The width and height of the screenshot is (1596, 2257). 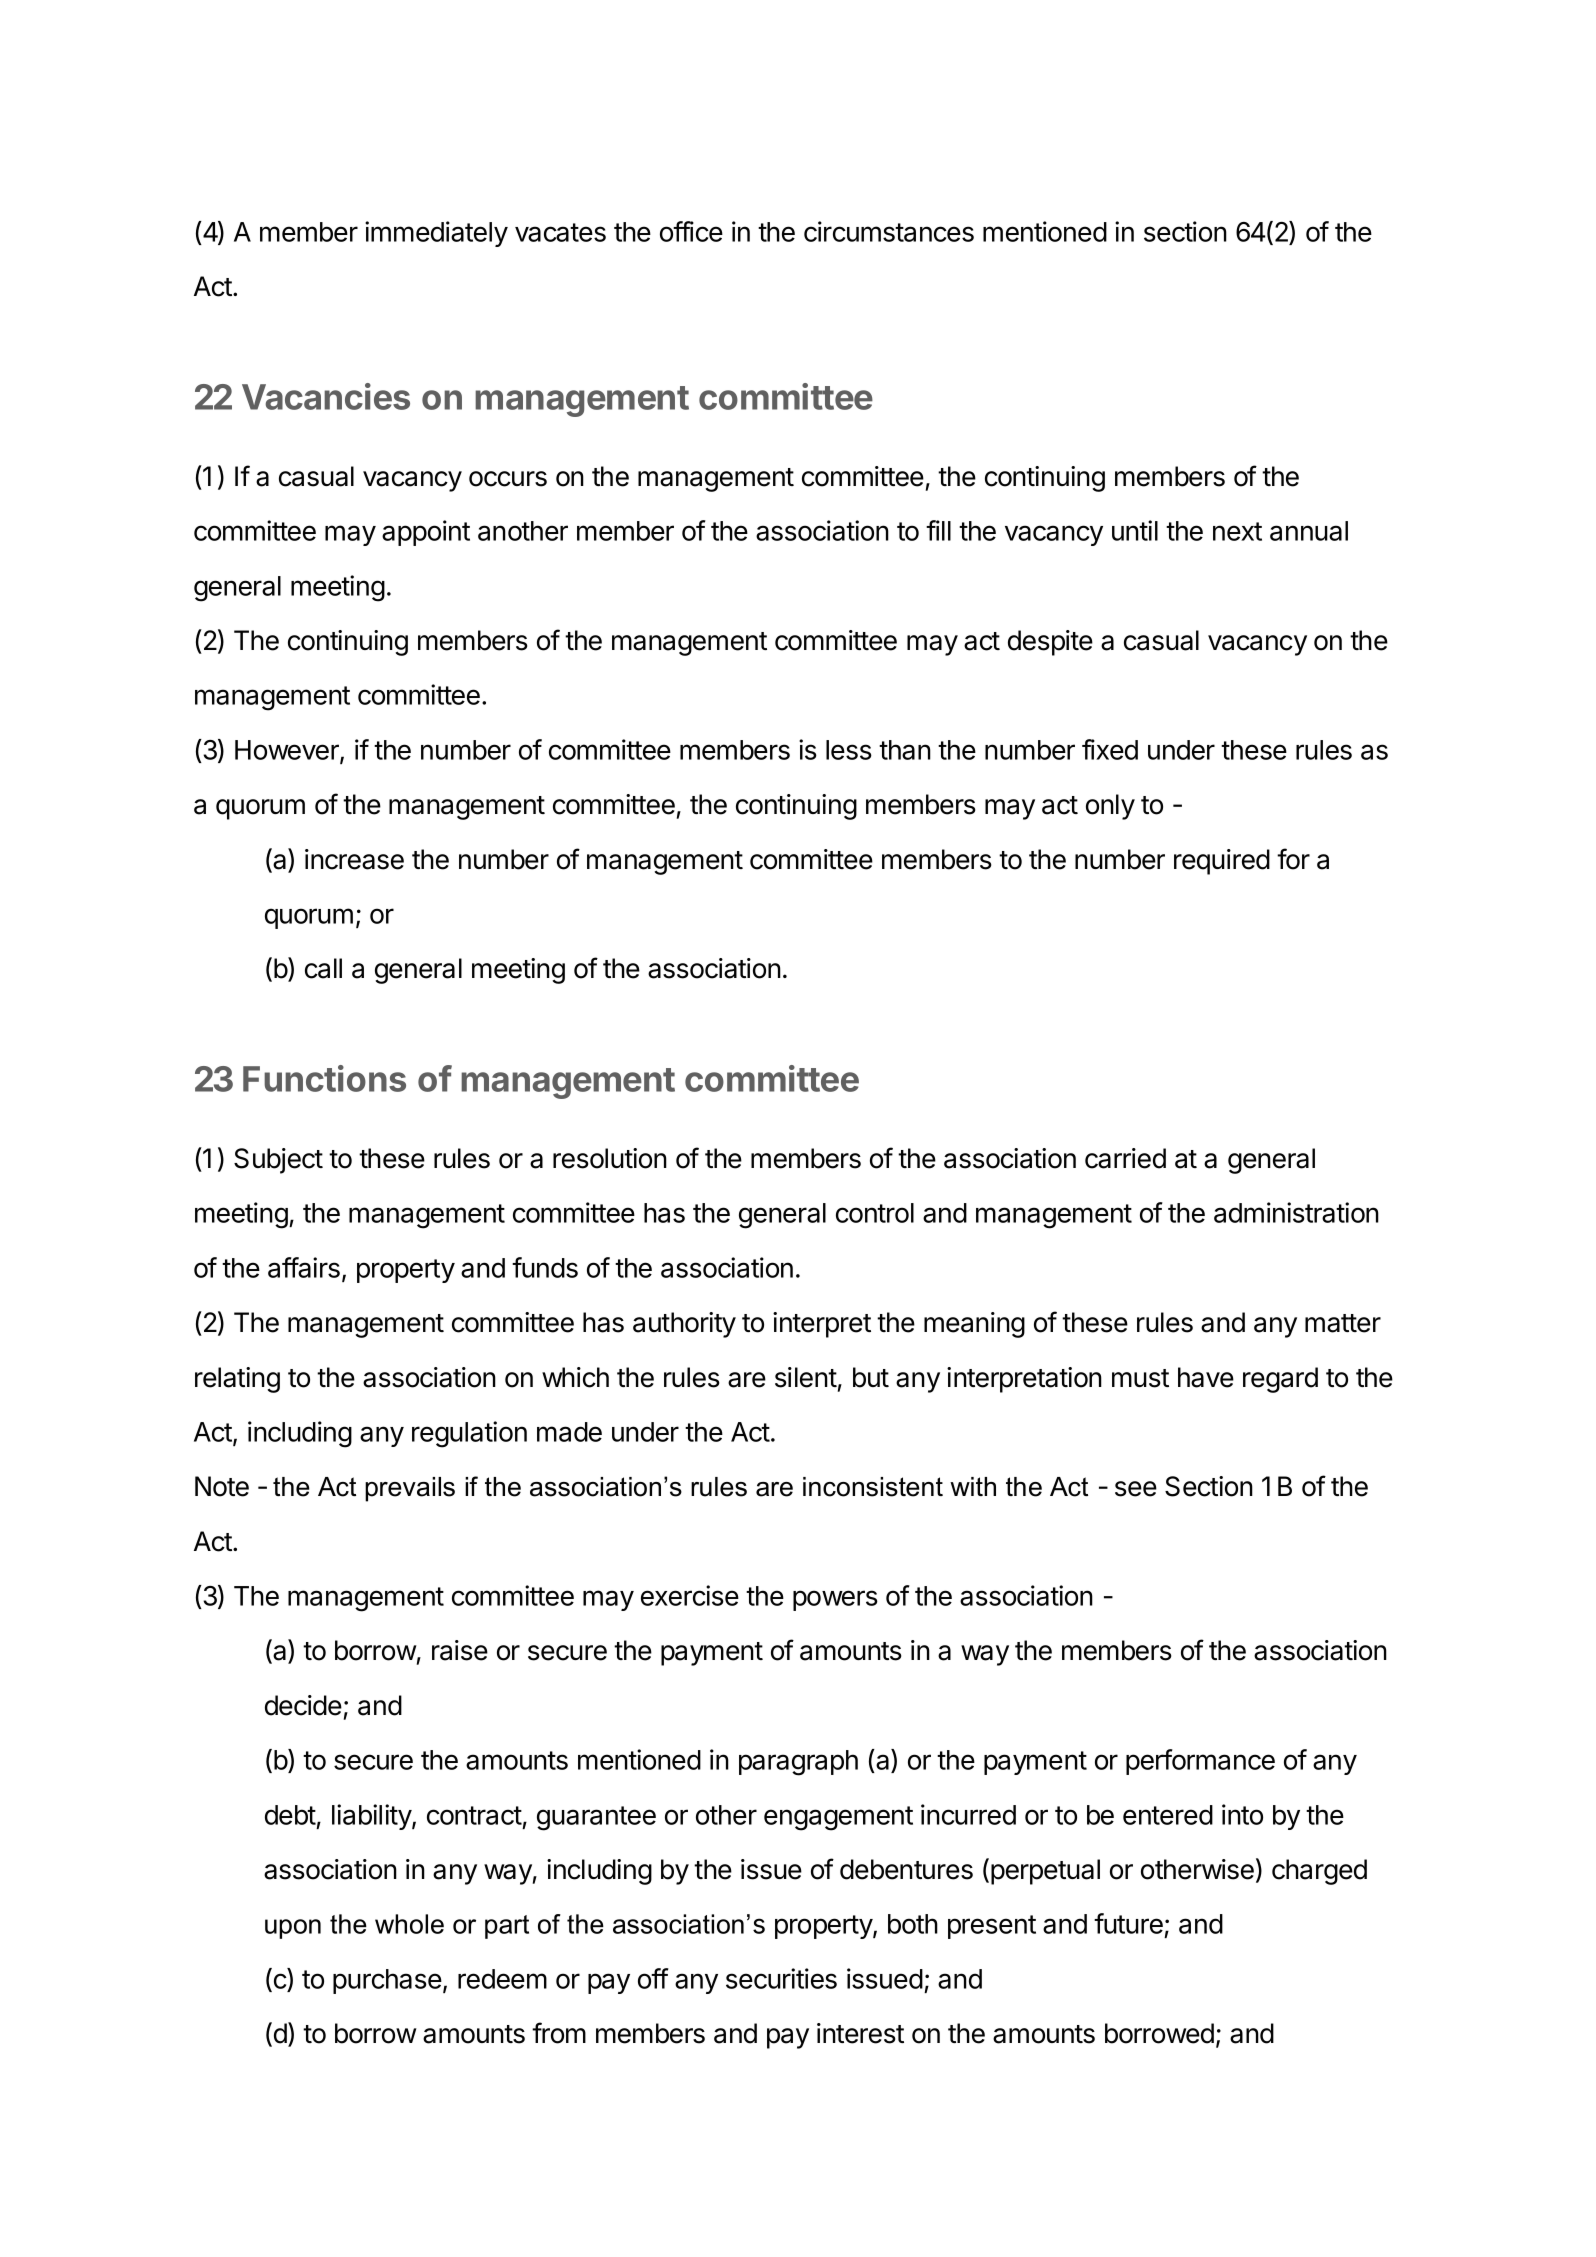 I want to click on immediately, so click(x=436, y=234).
